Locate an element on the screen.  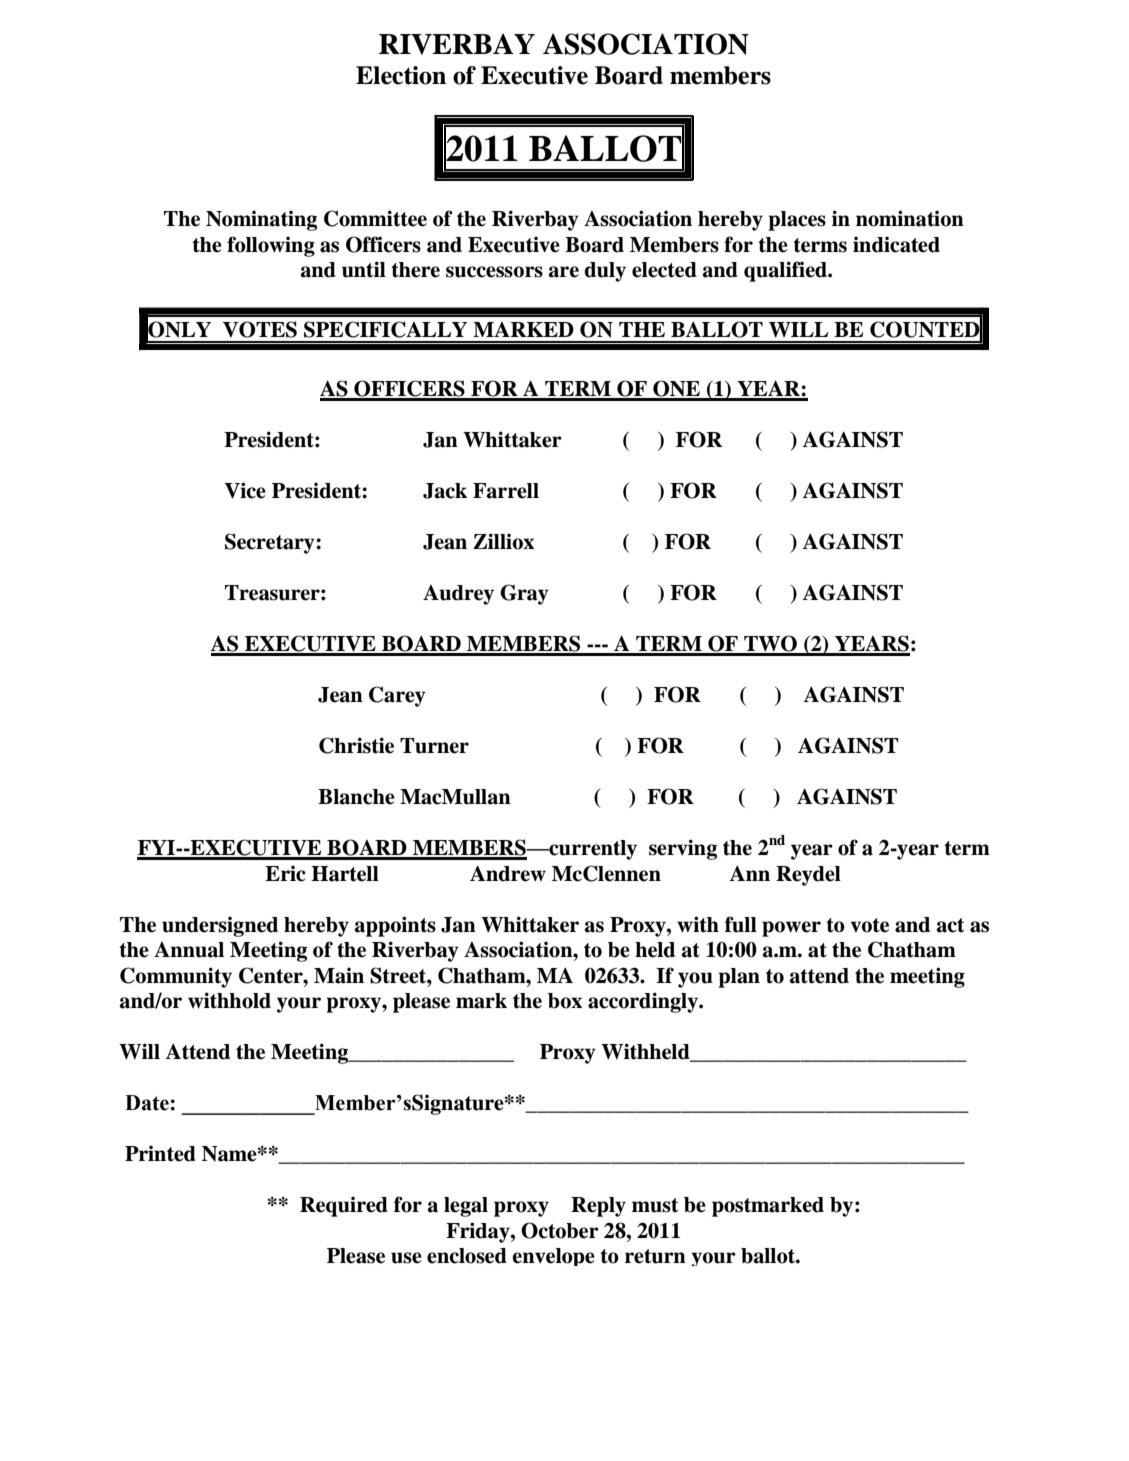
October is located at coordinates (560, 1230).
